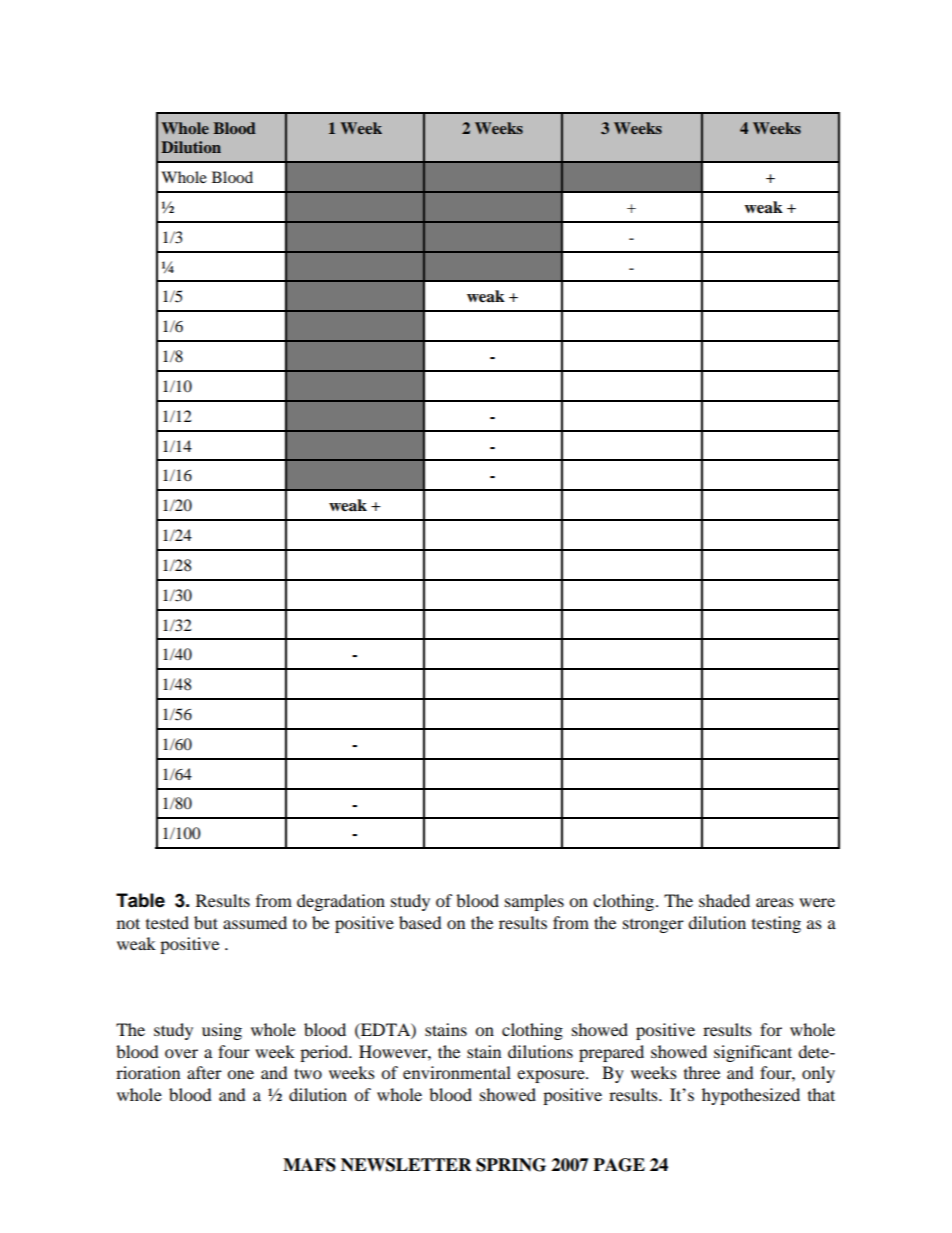 This screenshot has width=952, height=1233. Describe the element at coordinates (240, 1074) in the screenshot. I see `one` at that location.
